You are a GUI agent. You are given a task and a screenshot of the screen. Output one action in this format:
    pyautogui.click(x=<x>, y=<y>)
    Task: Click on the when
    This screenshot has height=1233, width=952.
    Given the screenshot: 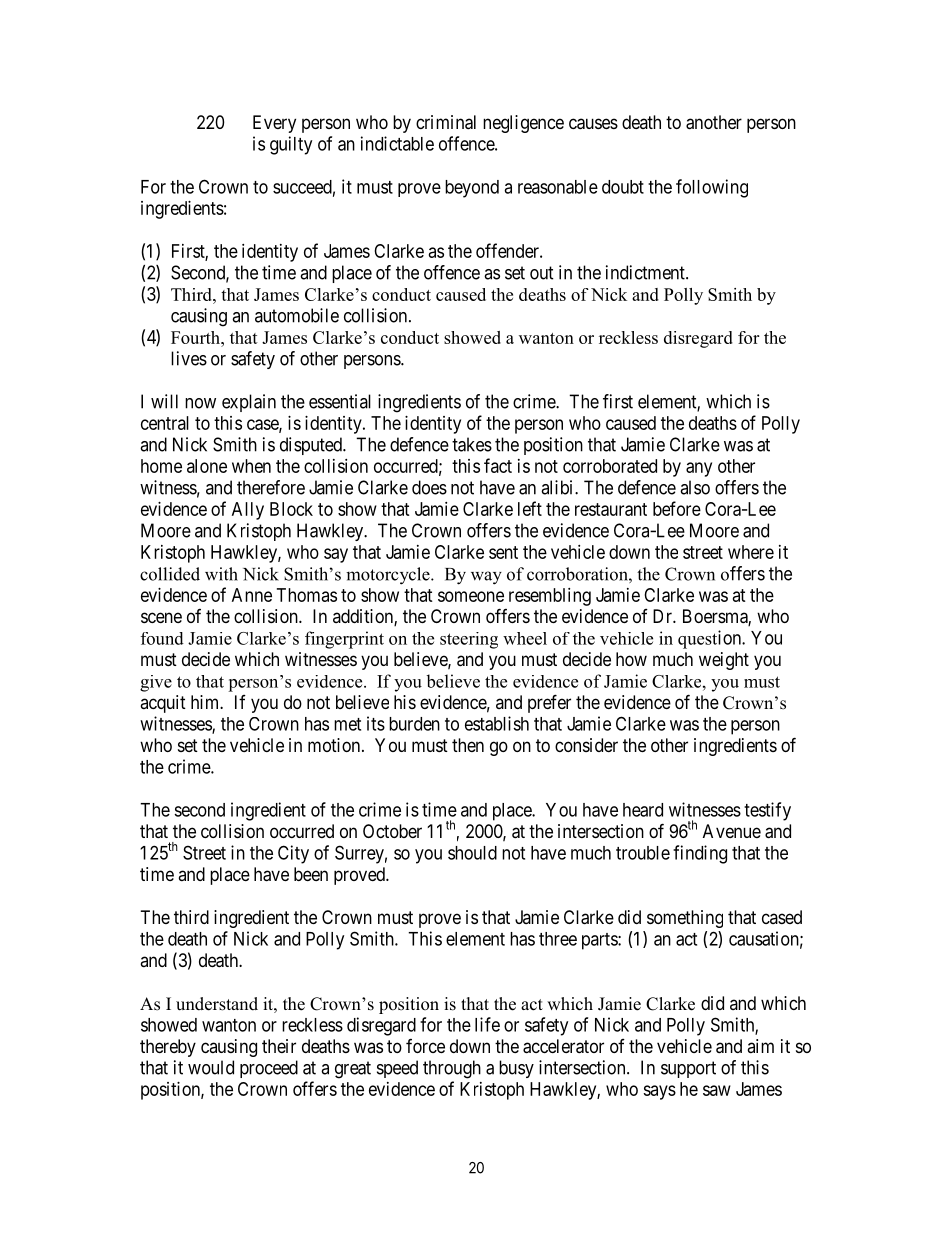 What is the action you would take?
    pyautogui.click(x=251, y=466)
